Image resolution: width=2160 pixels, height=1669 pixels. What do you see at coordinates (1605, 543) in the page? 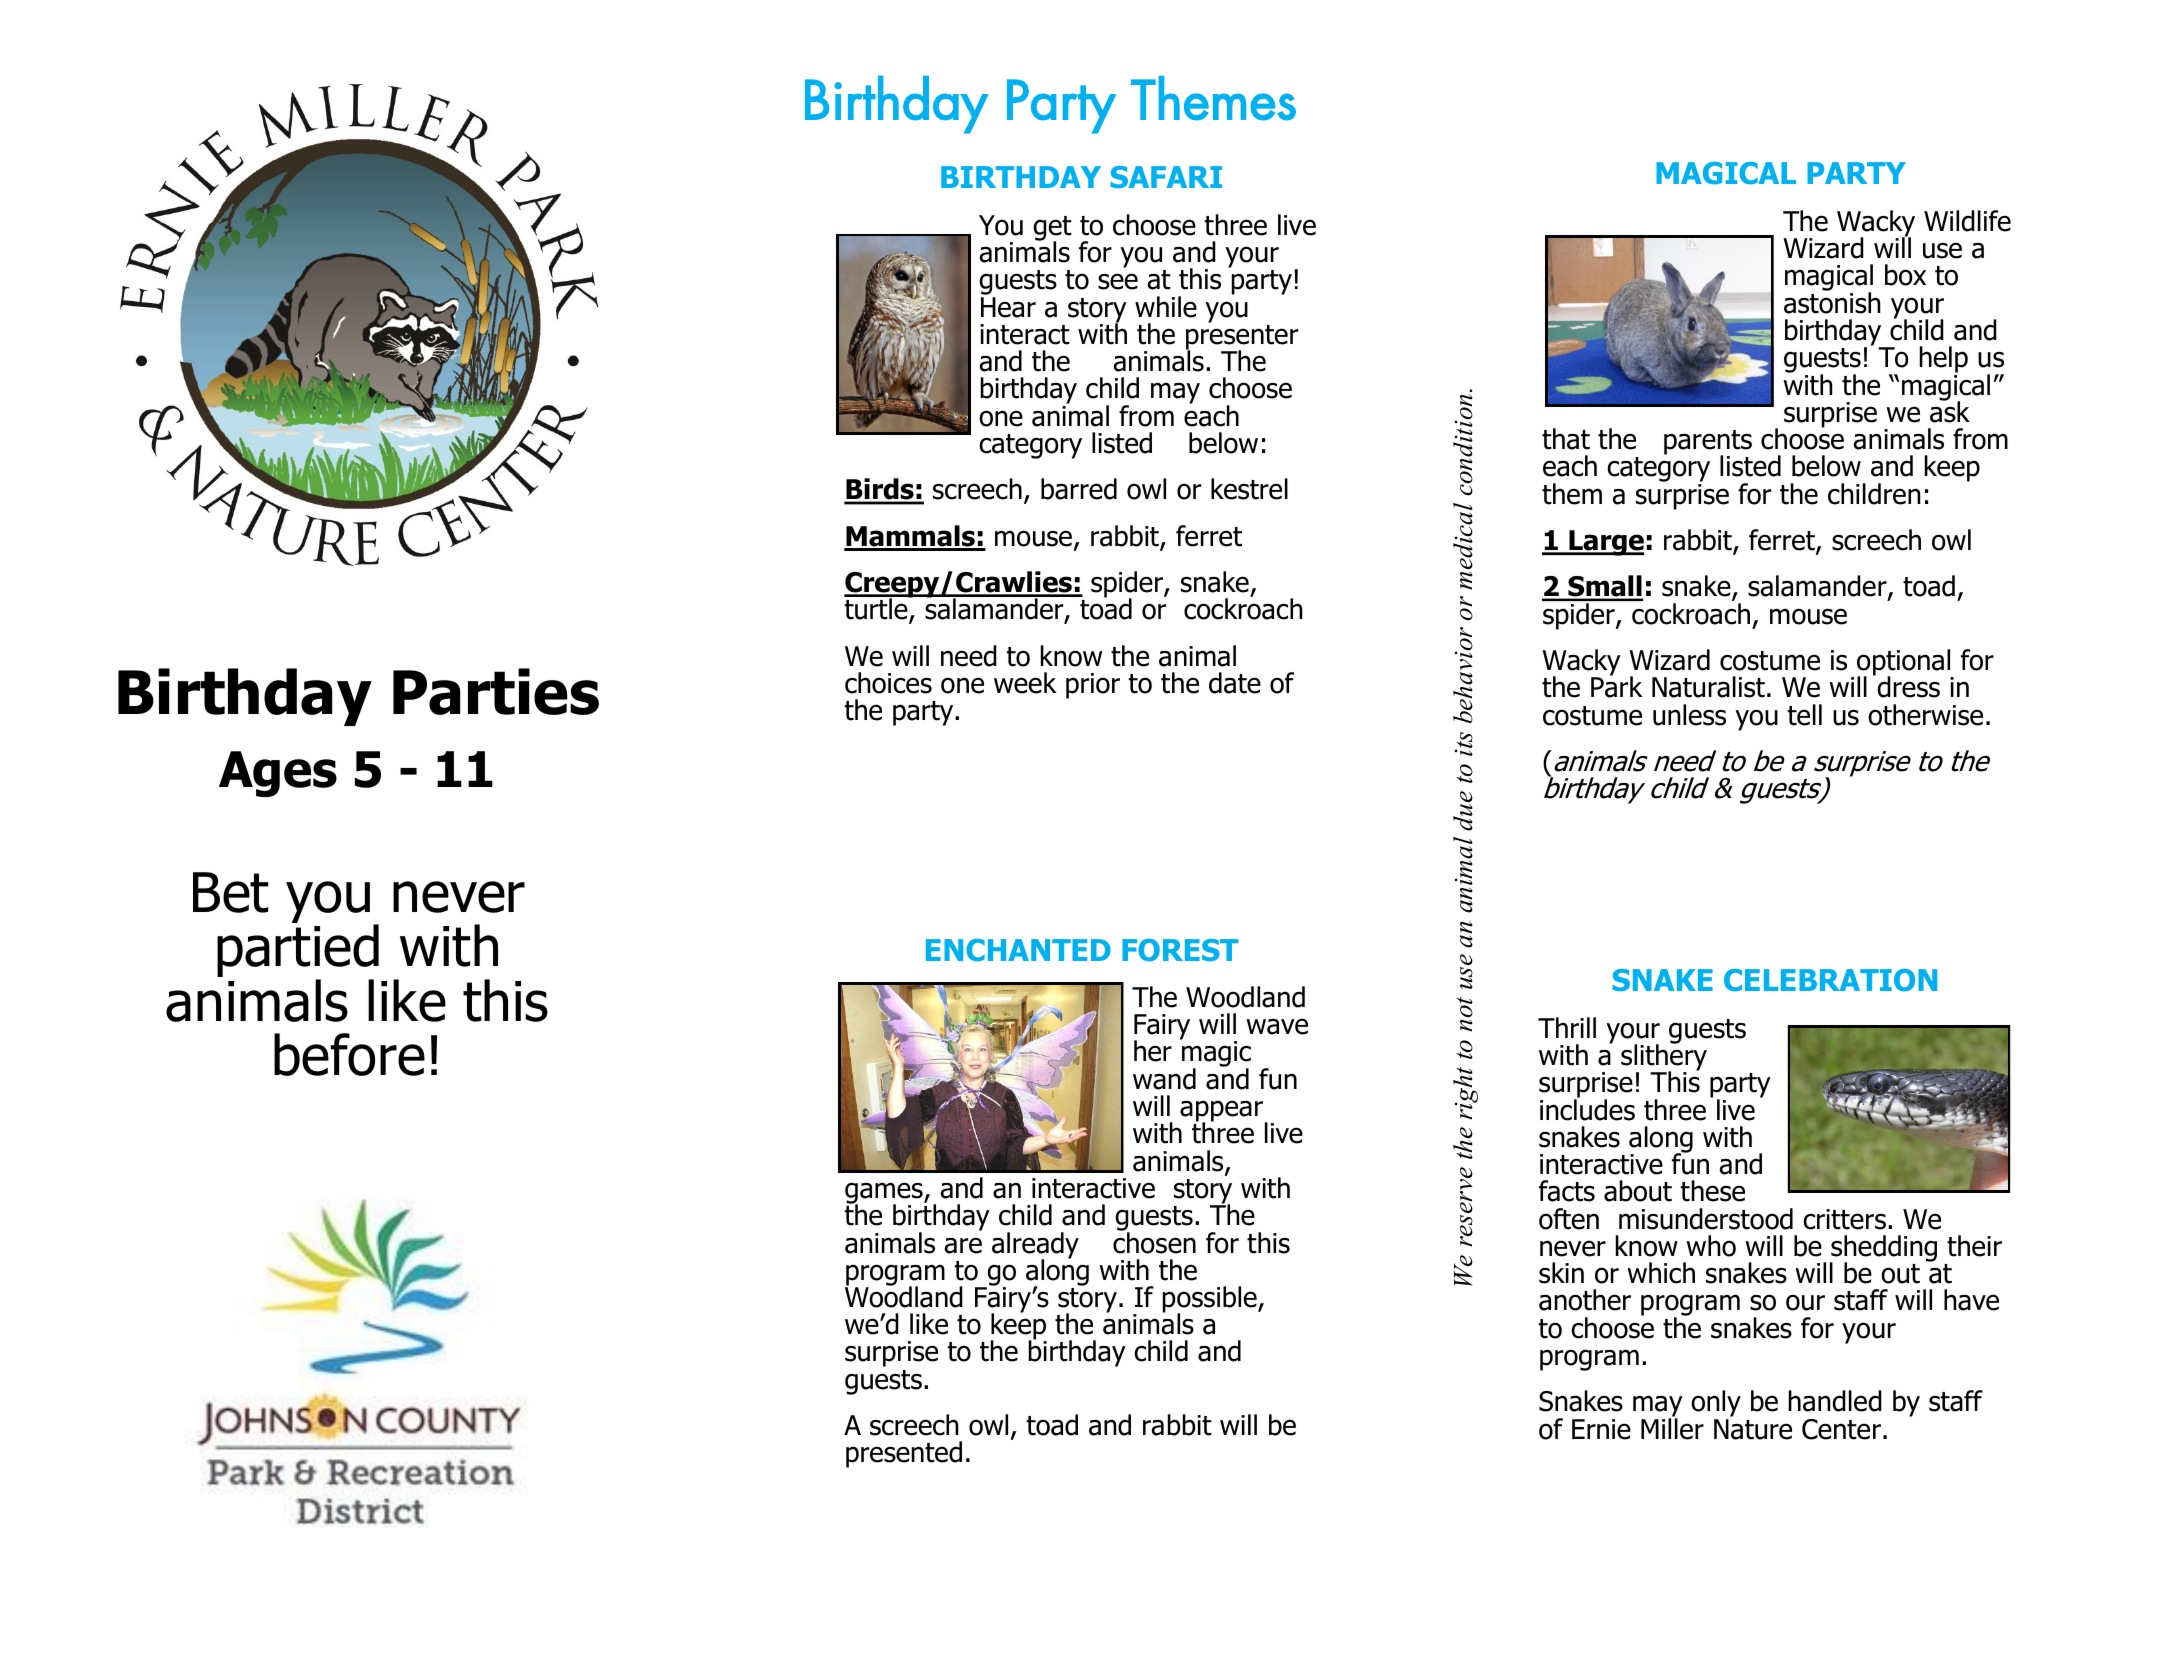
I see `Large` at bounding box center [1605, 543].
